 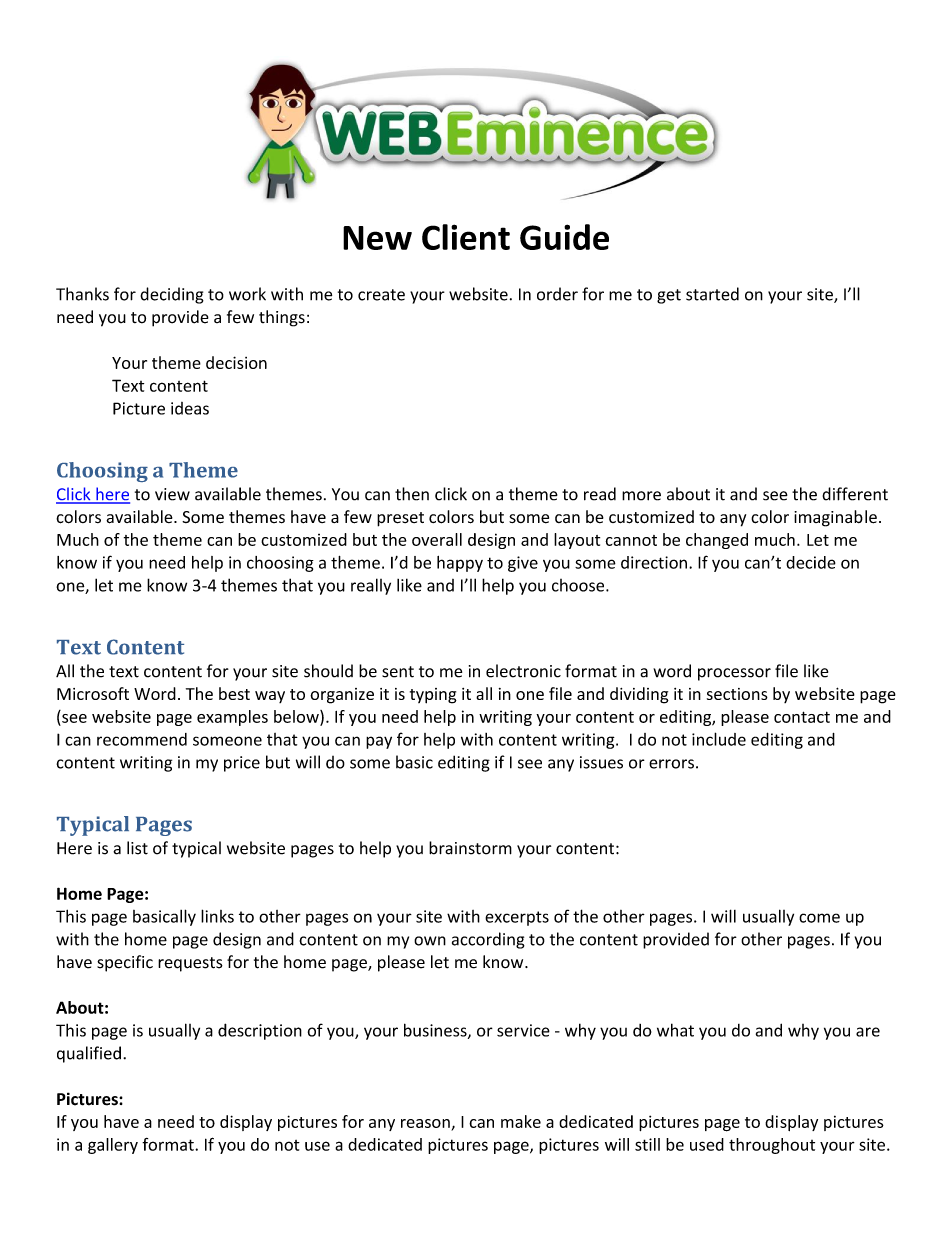 I want to click on best, so click(x=234, y=693).
